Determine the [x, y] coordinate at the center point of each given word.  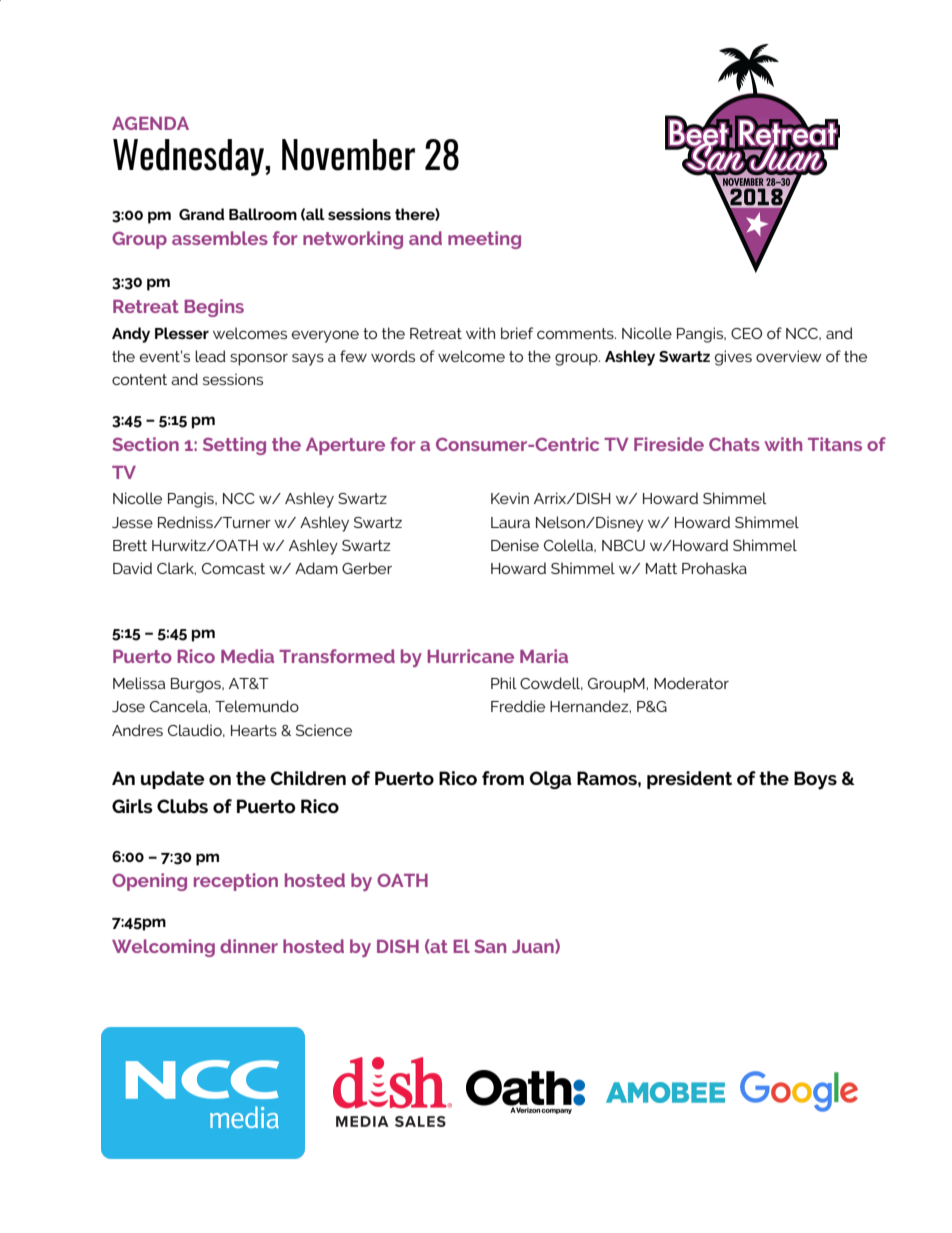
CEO [746, 333]
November [348, 155]
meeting [484, 240]
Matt [661, 568]
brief [517, 333]
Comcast [233, 568]
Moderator [691, 683]
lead [210, 356]
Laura [510, 522]
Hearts [254, 730]
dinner [249, 946]
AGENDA [150, 123]
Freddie [518, 706]
